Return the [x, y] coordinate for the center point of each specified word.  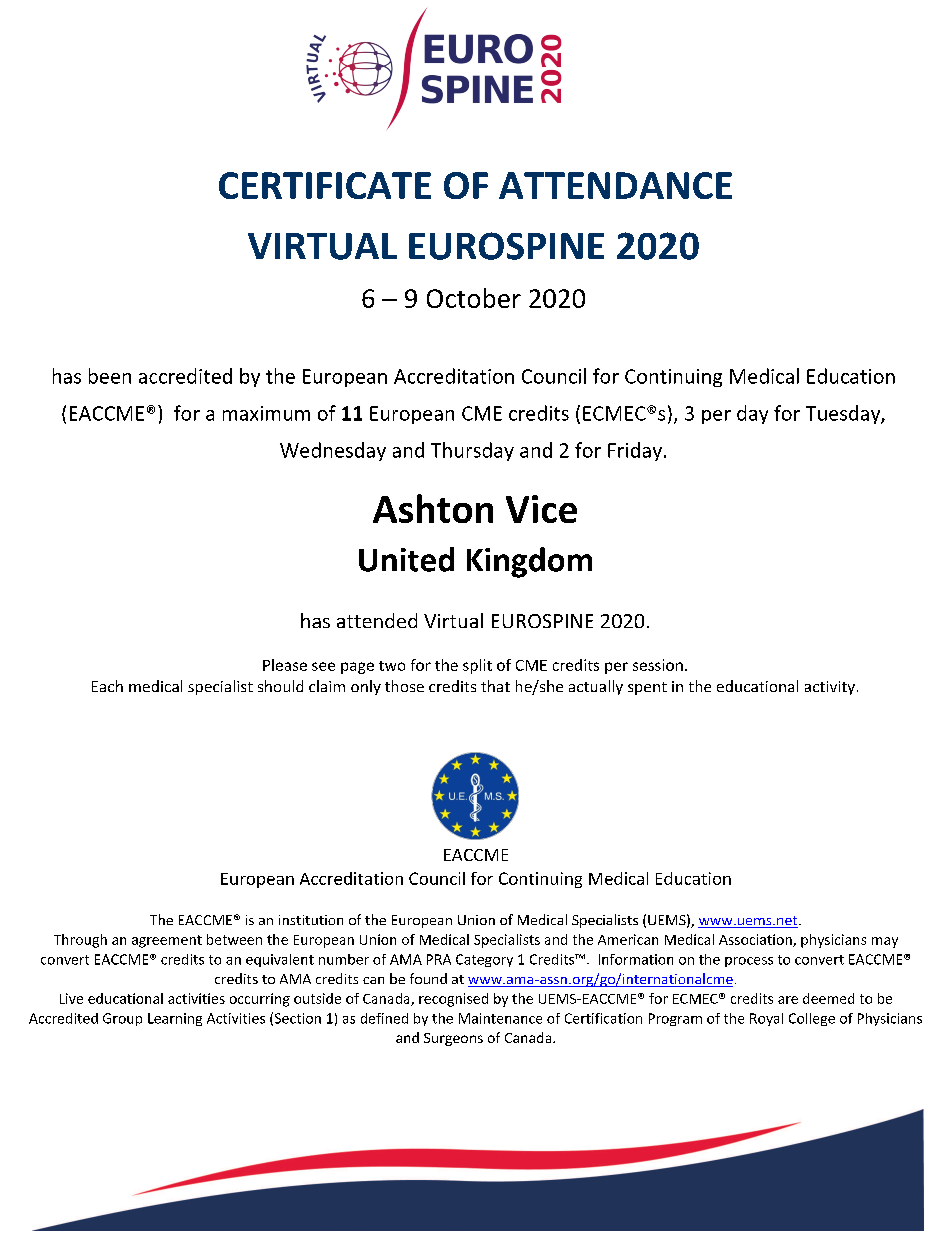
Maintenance [500, 1018]
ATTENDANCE [615, 185]
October [474, 298]
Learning [175, 1019]
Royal [766, 1019]
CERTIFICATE [325, 185]
